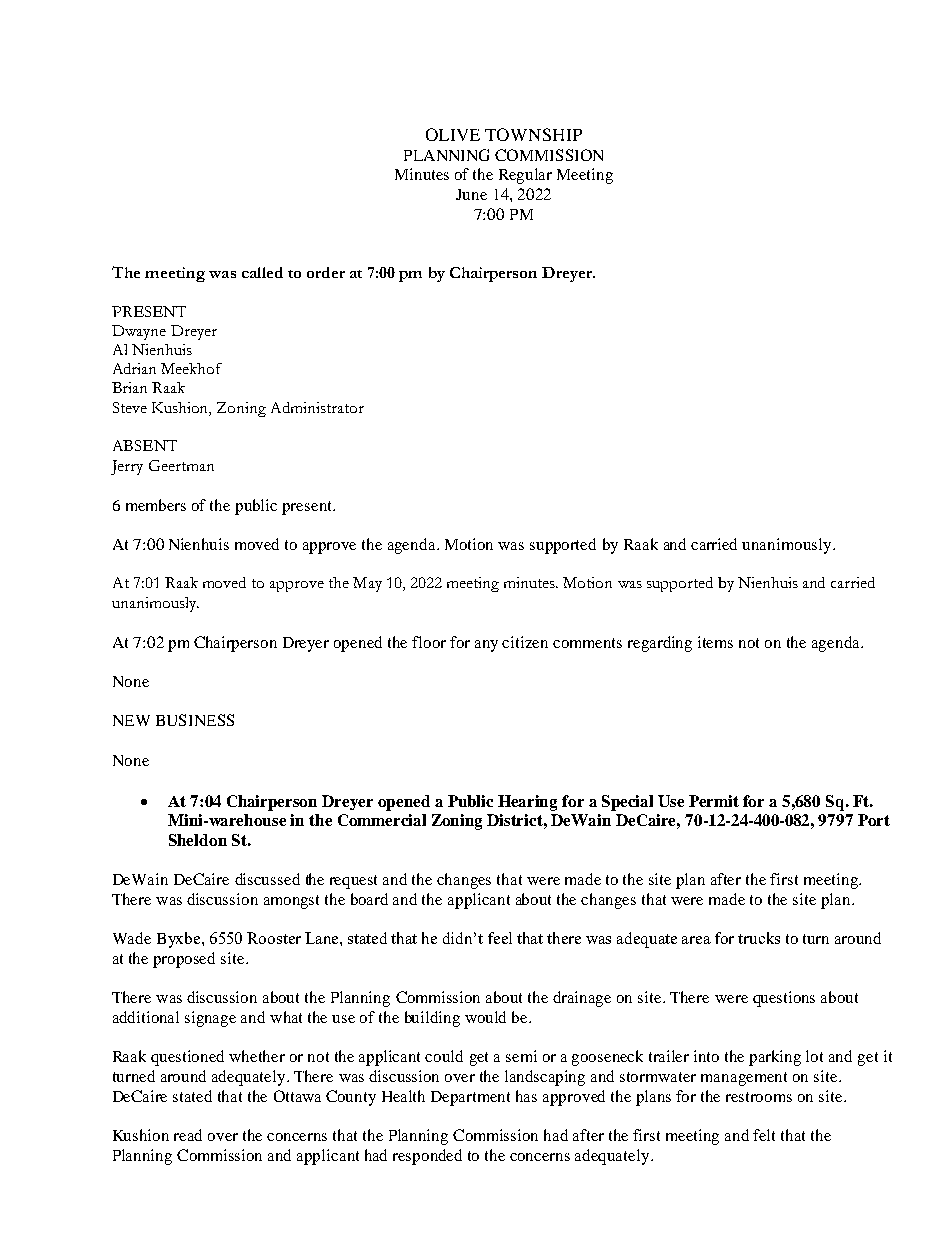 This screenshot has width=952, height=1233. What do you see at coordinates (198, 840) in the screenshot?
I see `Sheldon` at bounding box center [198, 840].
